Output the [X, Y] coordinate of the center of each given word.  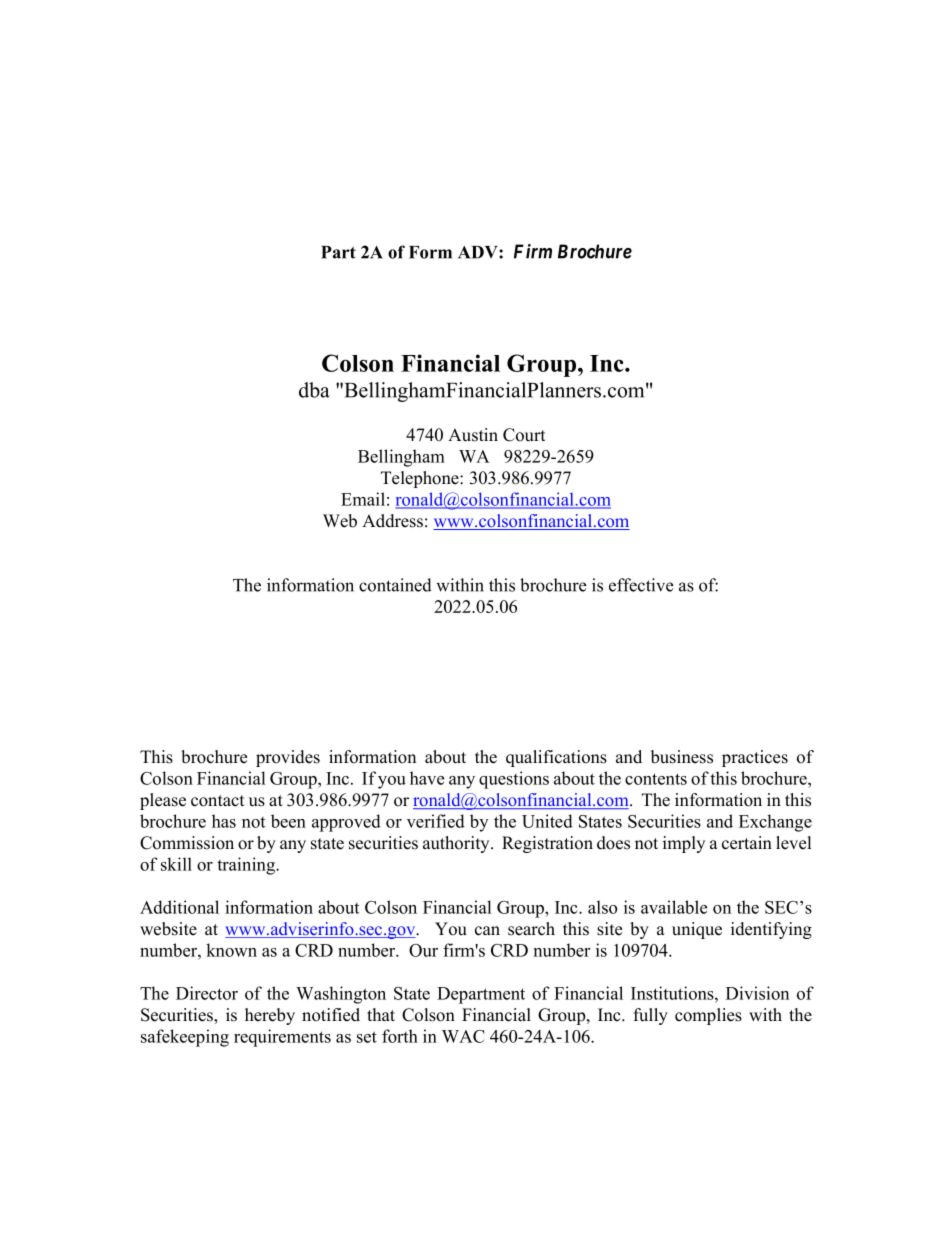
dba [314, 390]
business [682, 757]
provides [288, 758]
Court [524, 435]
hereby [270, 1016]
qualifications [556, 758]
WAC [463, 1036]
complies [708, 1016]
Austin [473, 435]
